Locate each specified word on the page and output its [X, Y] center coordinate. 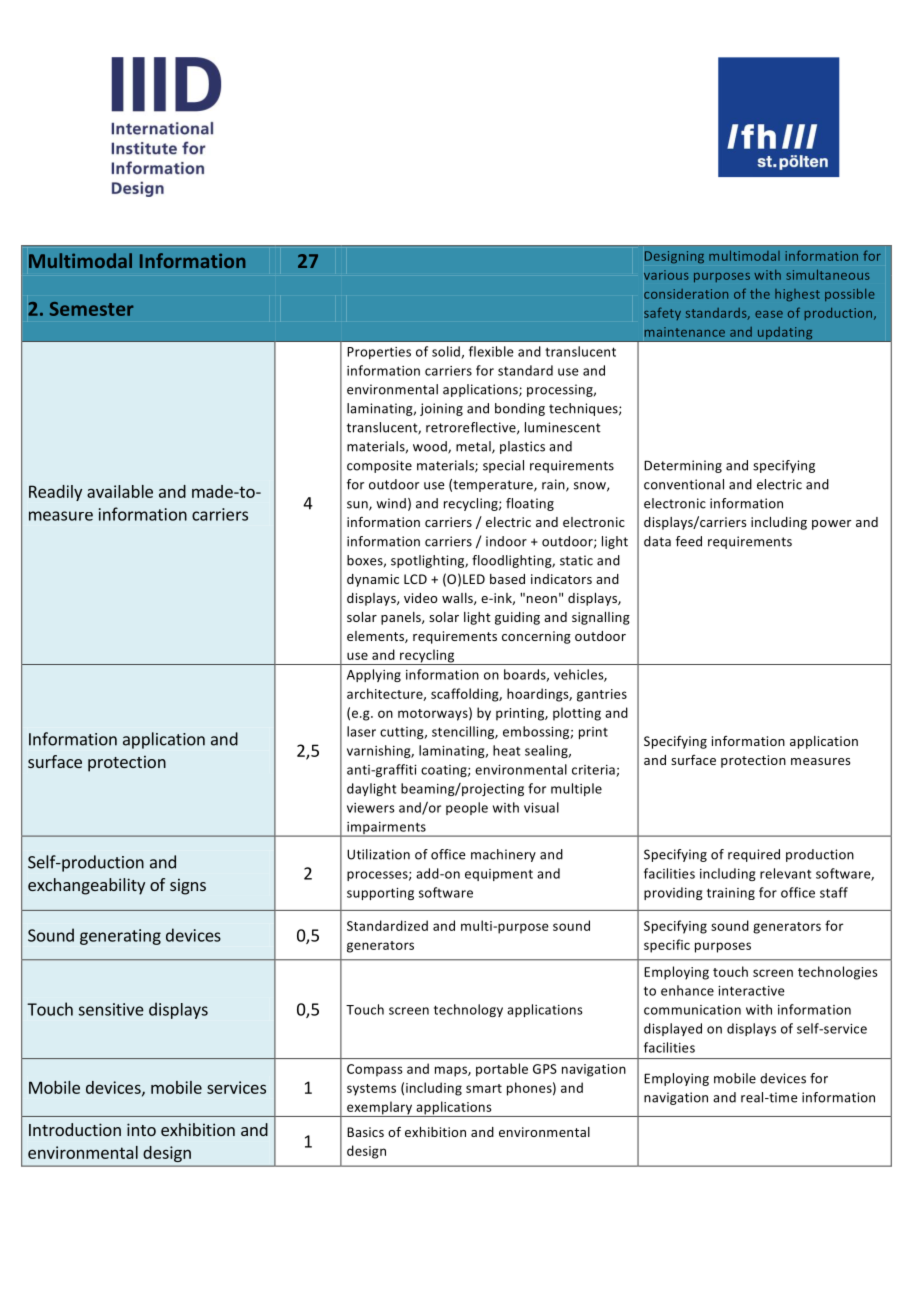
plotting [577, 714]
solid [447, 352]
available [120, 491]
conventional [684, 484]
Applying [374, 675]
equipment [499, 875]
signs [188, 886]
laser [361, 731]
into [141, 1129]
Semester [92, 309]
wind [391, 503]
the [760, 293]
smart [484, 1088]
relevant [785, 873]
